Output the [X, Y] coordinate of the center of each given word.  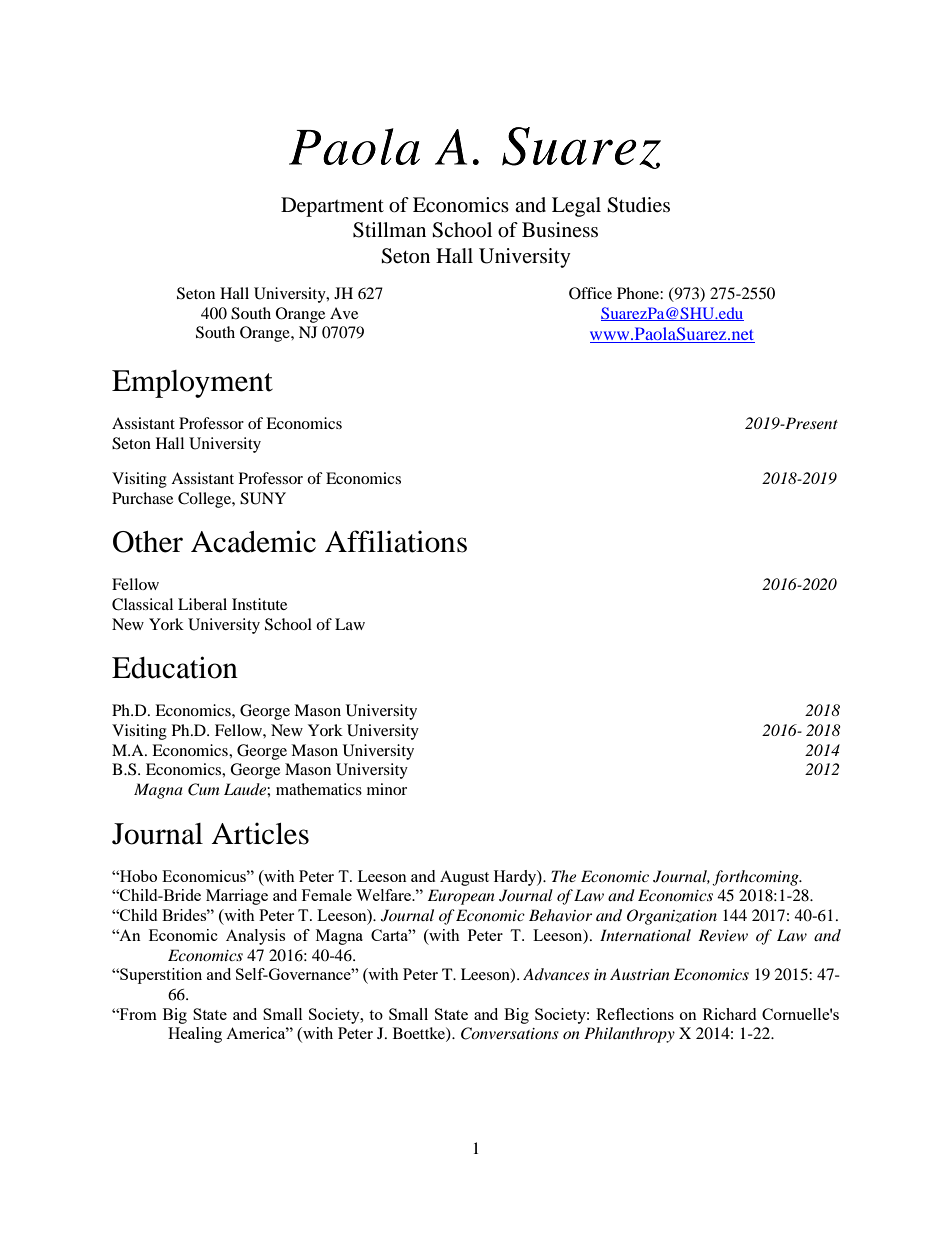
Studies [638, 205]
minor [387, 789]
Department [332, 207]
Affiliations [396, 541]
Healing [195, 1035]
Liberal [202, 604]
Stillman [389, 230]
